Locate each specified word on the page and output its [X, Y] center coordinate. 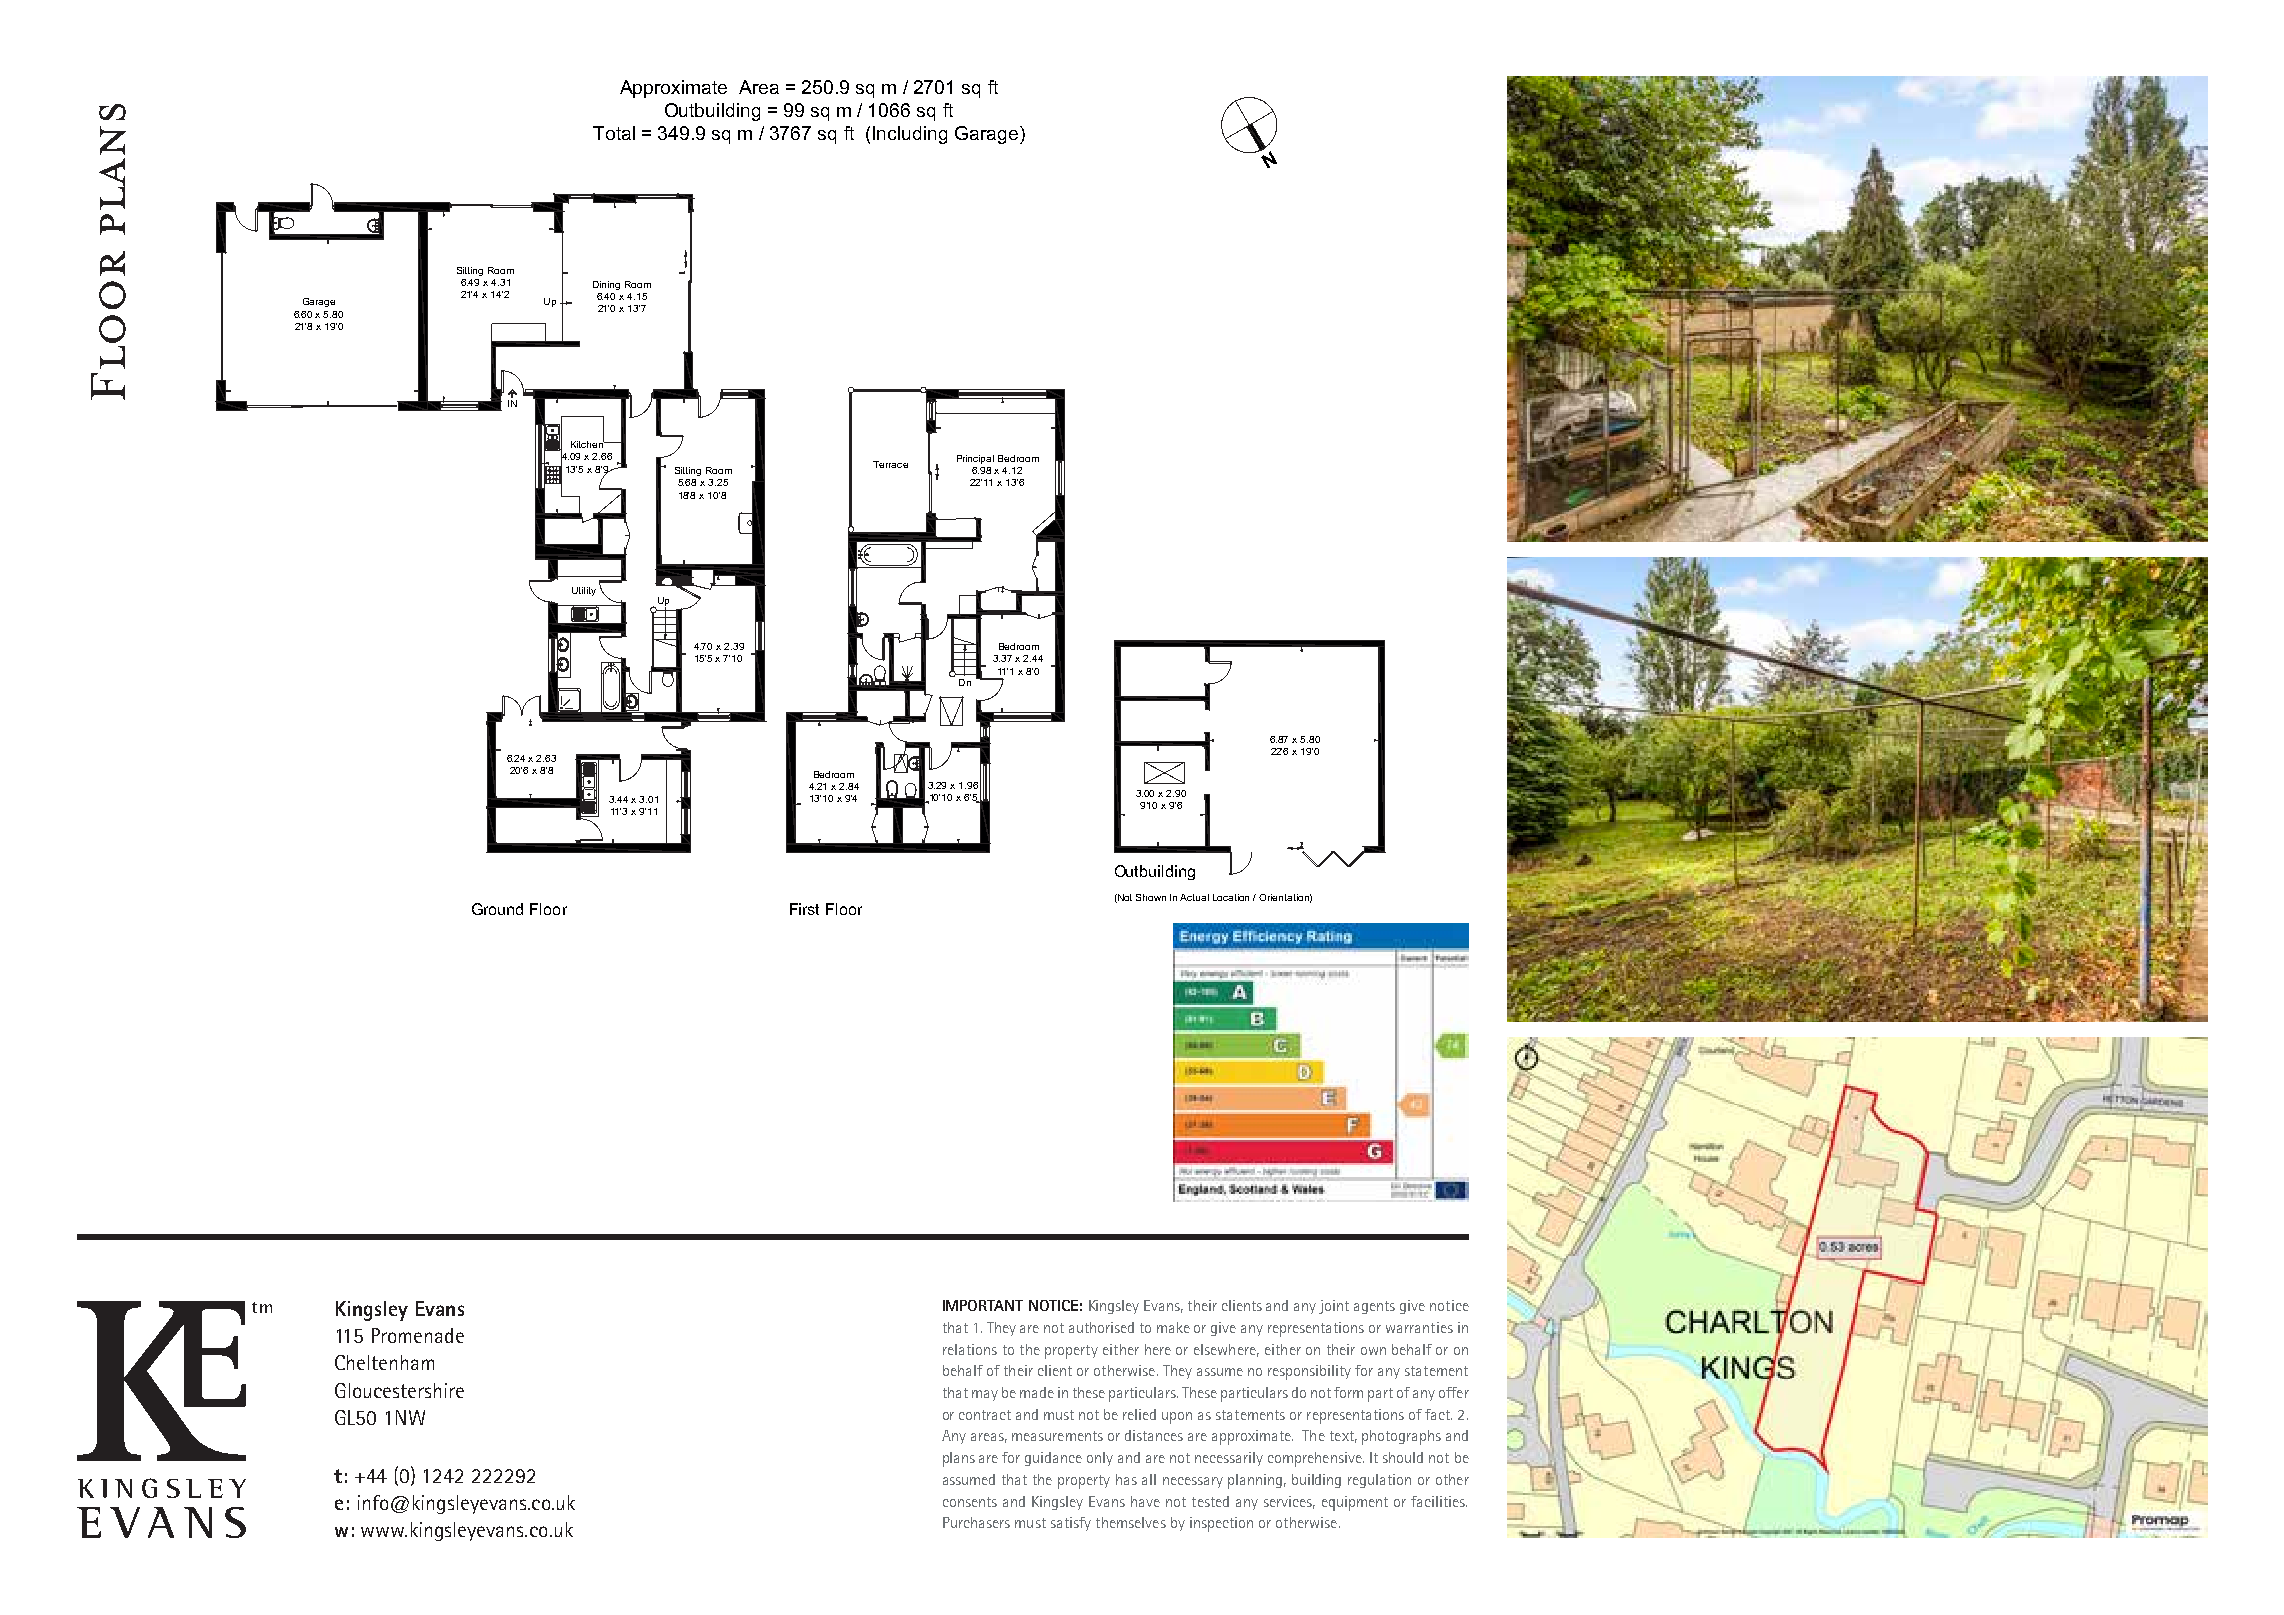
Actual [1194, 897]
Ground [497, 909]
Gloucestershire [399, 1390]
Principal [975, 459]
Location [1231, 897]
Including [910, 135]
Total [614, 133]
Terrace [890, 464]
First [804, 909]
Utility [584, 591]
